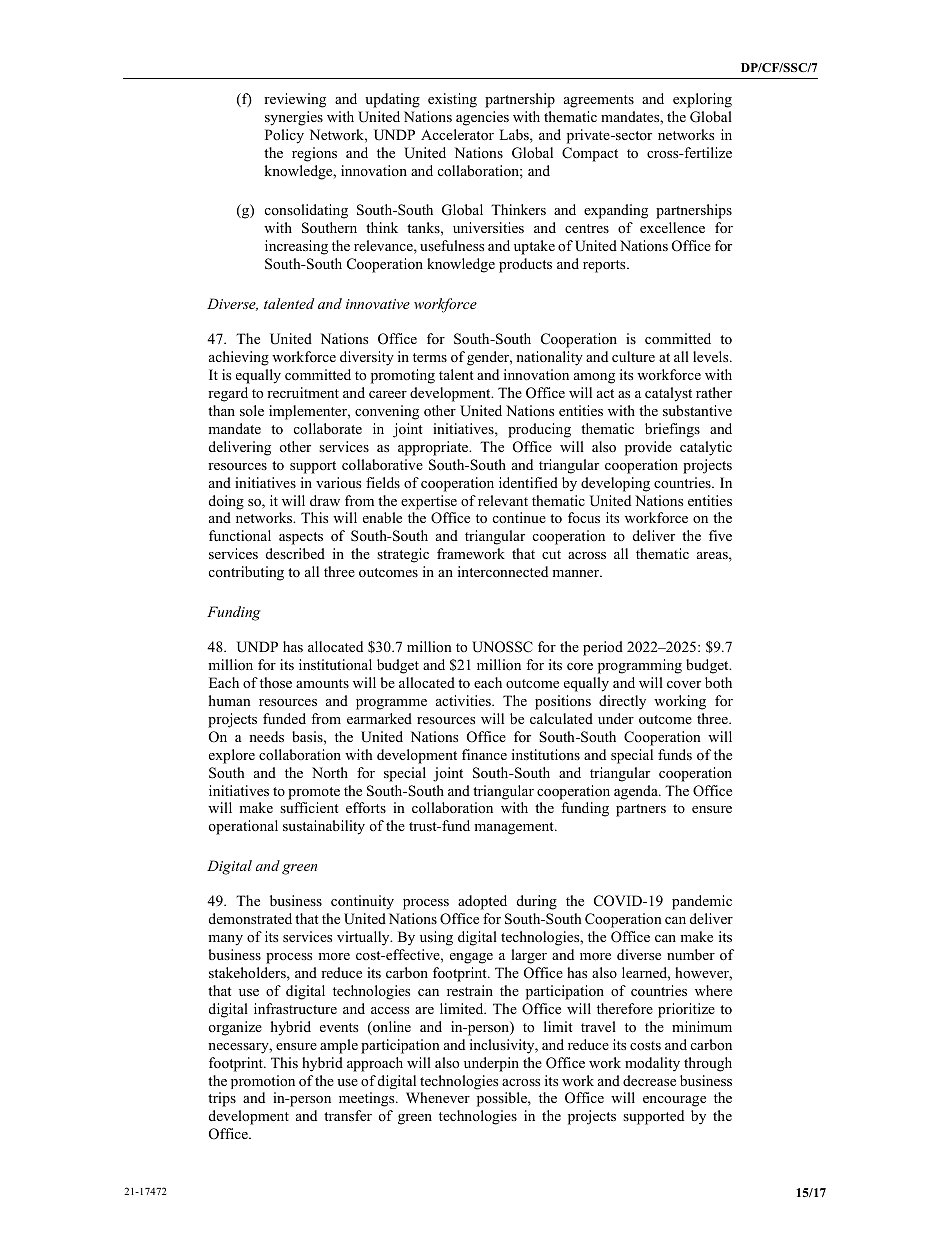  Describe the element at coordinates (702, 100) in the document. I see `exploring` at that location.
